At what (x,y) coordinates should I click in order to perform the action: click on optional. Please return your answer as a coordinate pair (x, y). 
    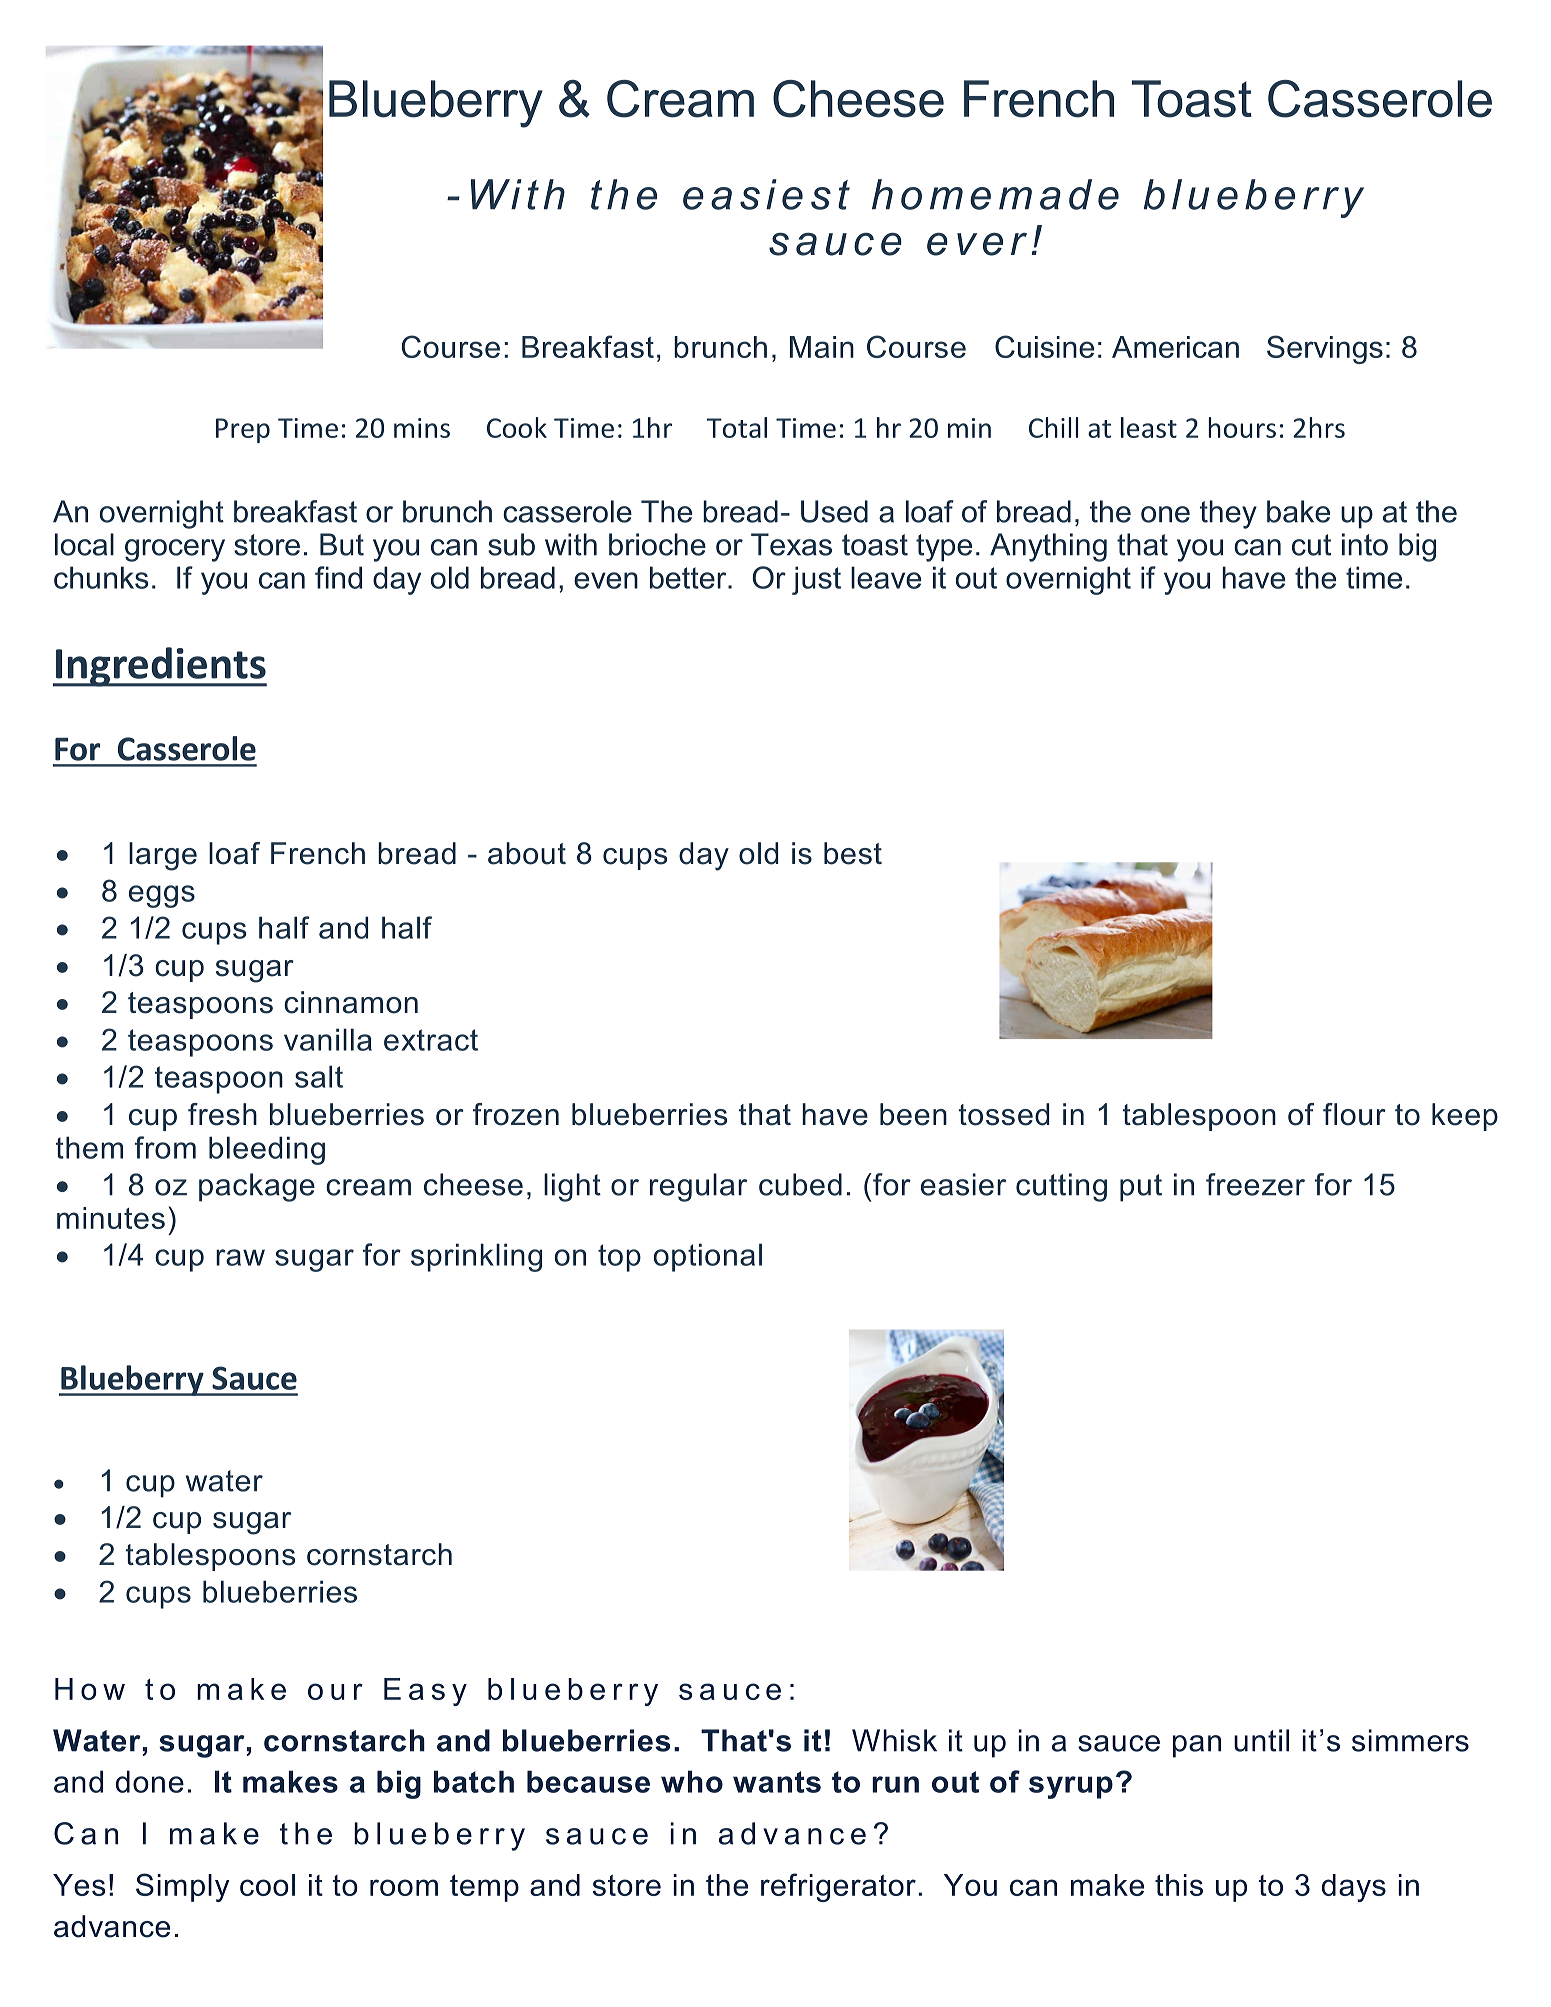
    Looking at the image, I should click on (708, 1257).
